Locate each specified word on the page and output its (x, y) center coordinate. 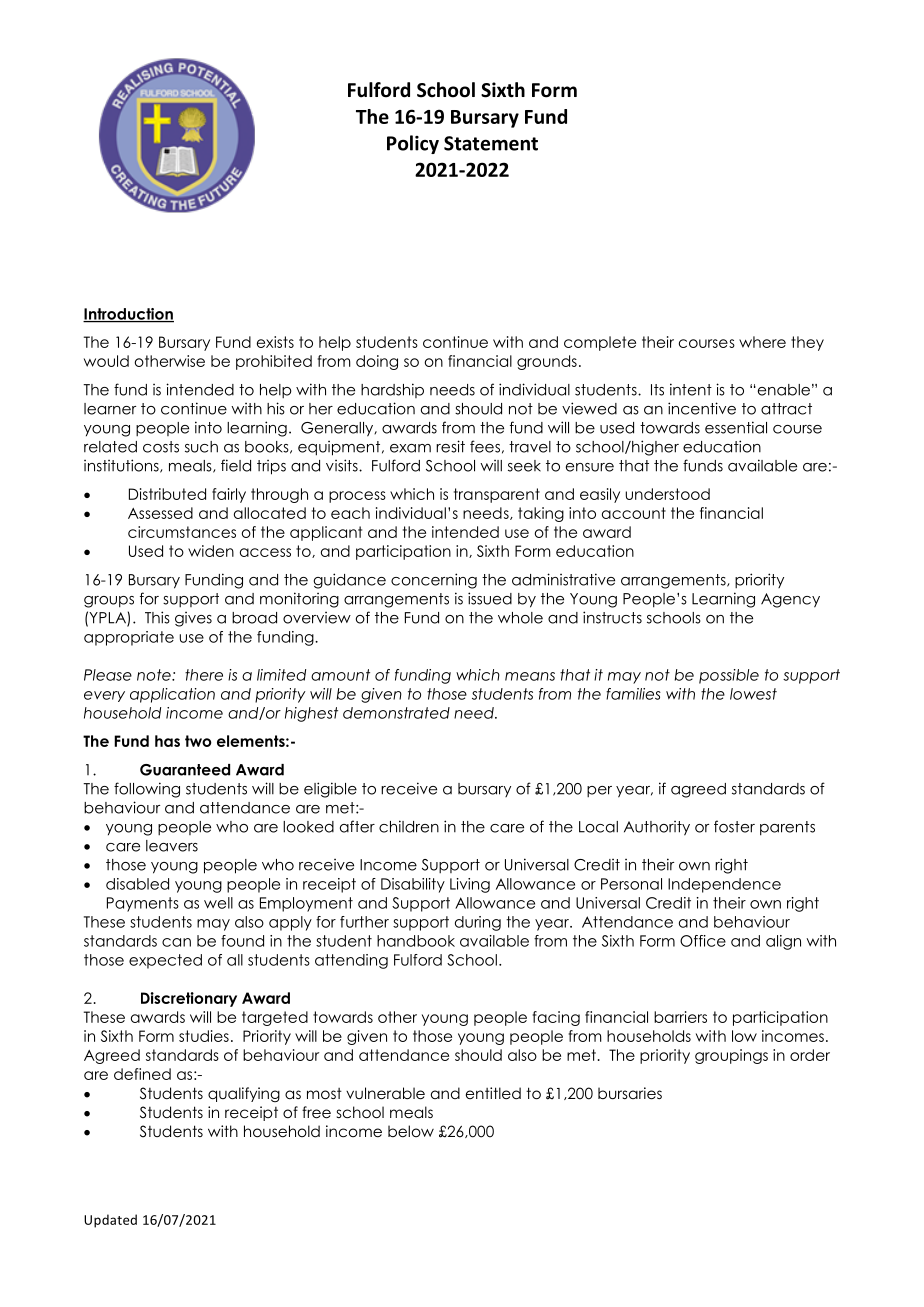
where (762, 342)
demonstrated (396, 713)
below (411, 1131)
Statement (491, 143)
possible (729, 676)
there (204, 675)
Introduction (128, 315)
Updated (110, 1221)
